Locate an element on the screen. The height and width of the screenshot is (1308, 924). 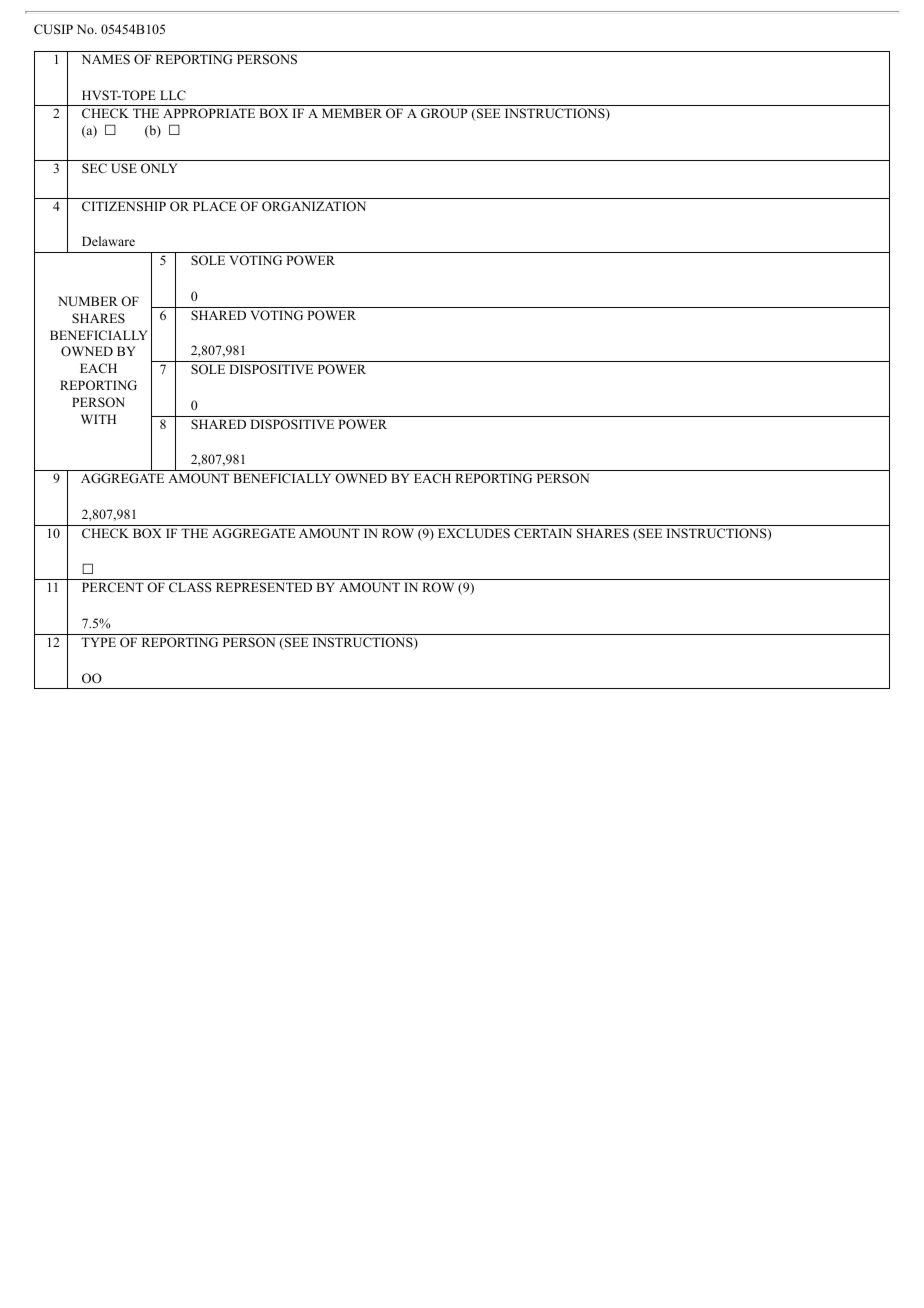
ORGANIZATION is located at coordinates (314, 206).
